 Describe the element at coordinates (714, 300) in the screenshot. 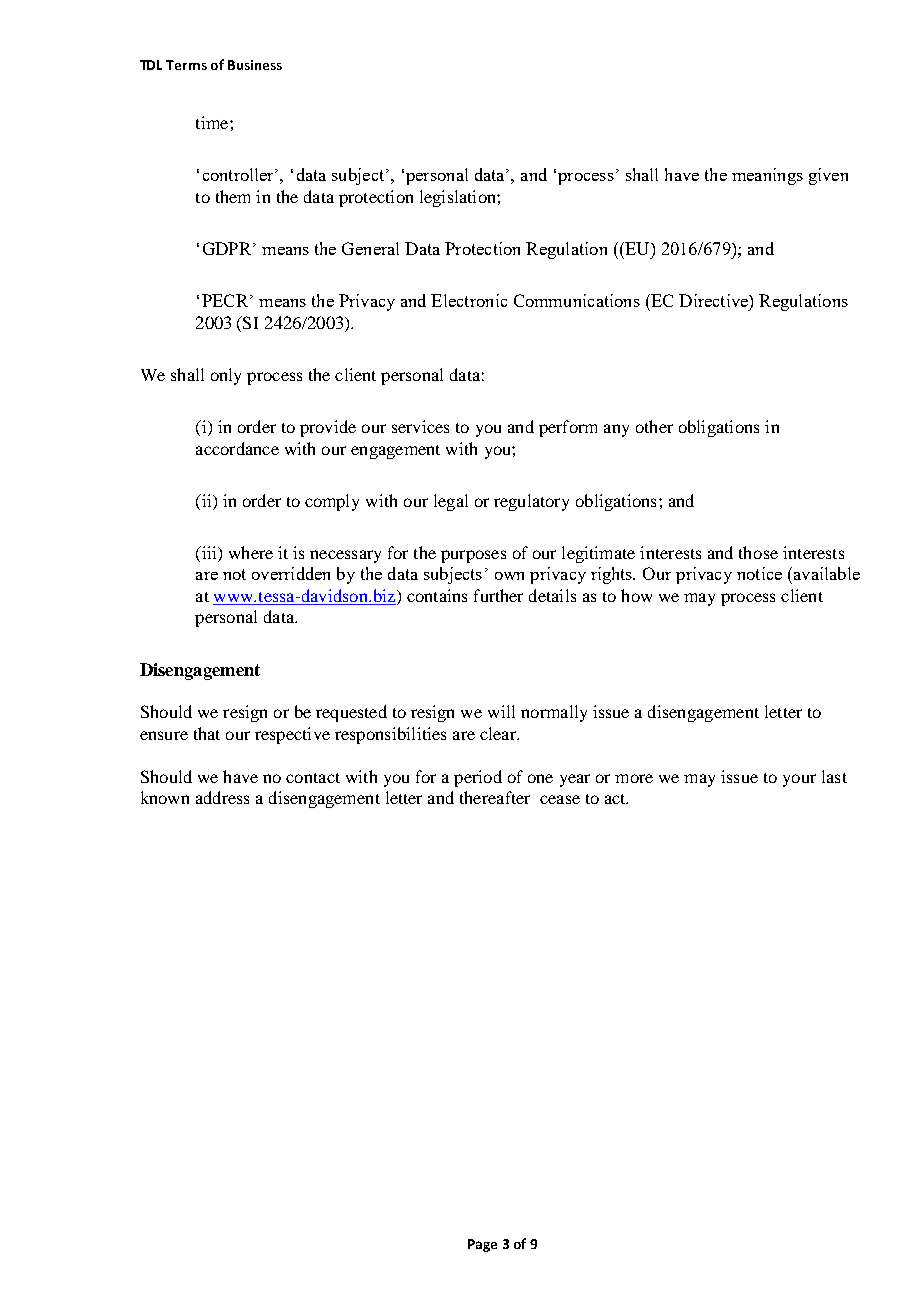

I see `Directive` at that location.
